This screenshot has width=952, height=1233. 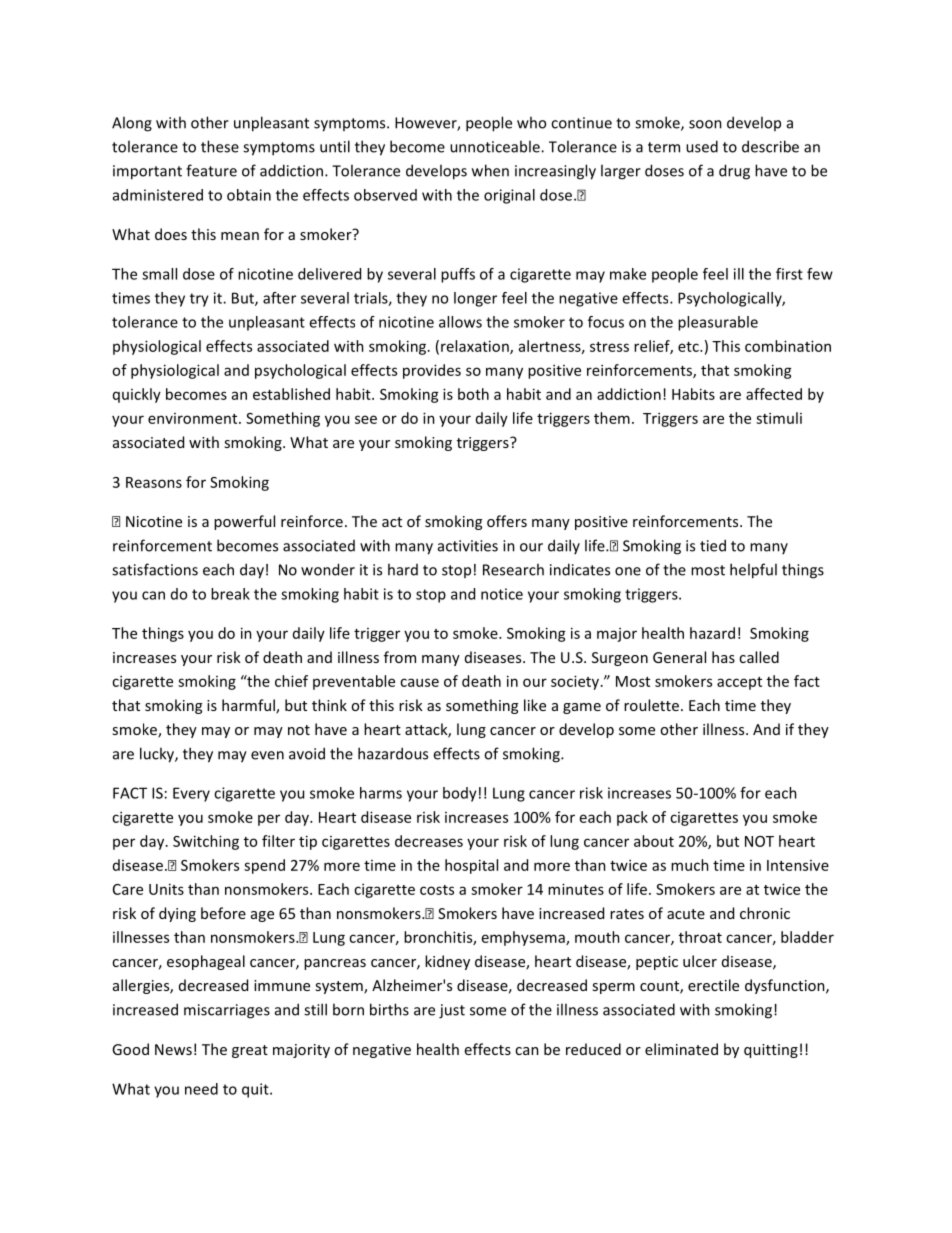 What do you see at coordinates (734, 172) in the screenshot?
I see `drug` at bounding box center [734, 172].
